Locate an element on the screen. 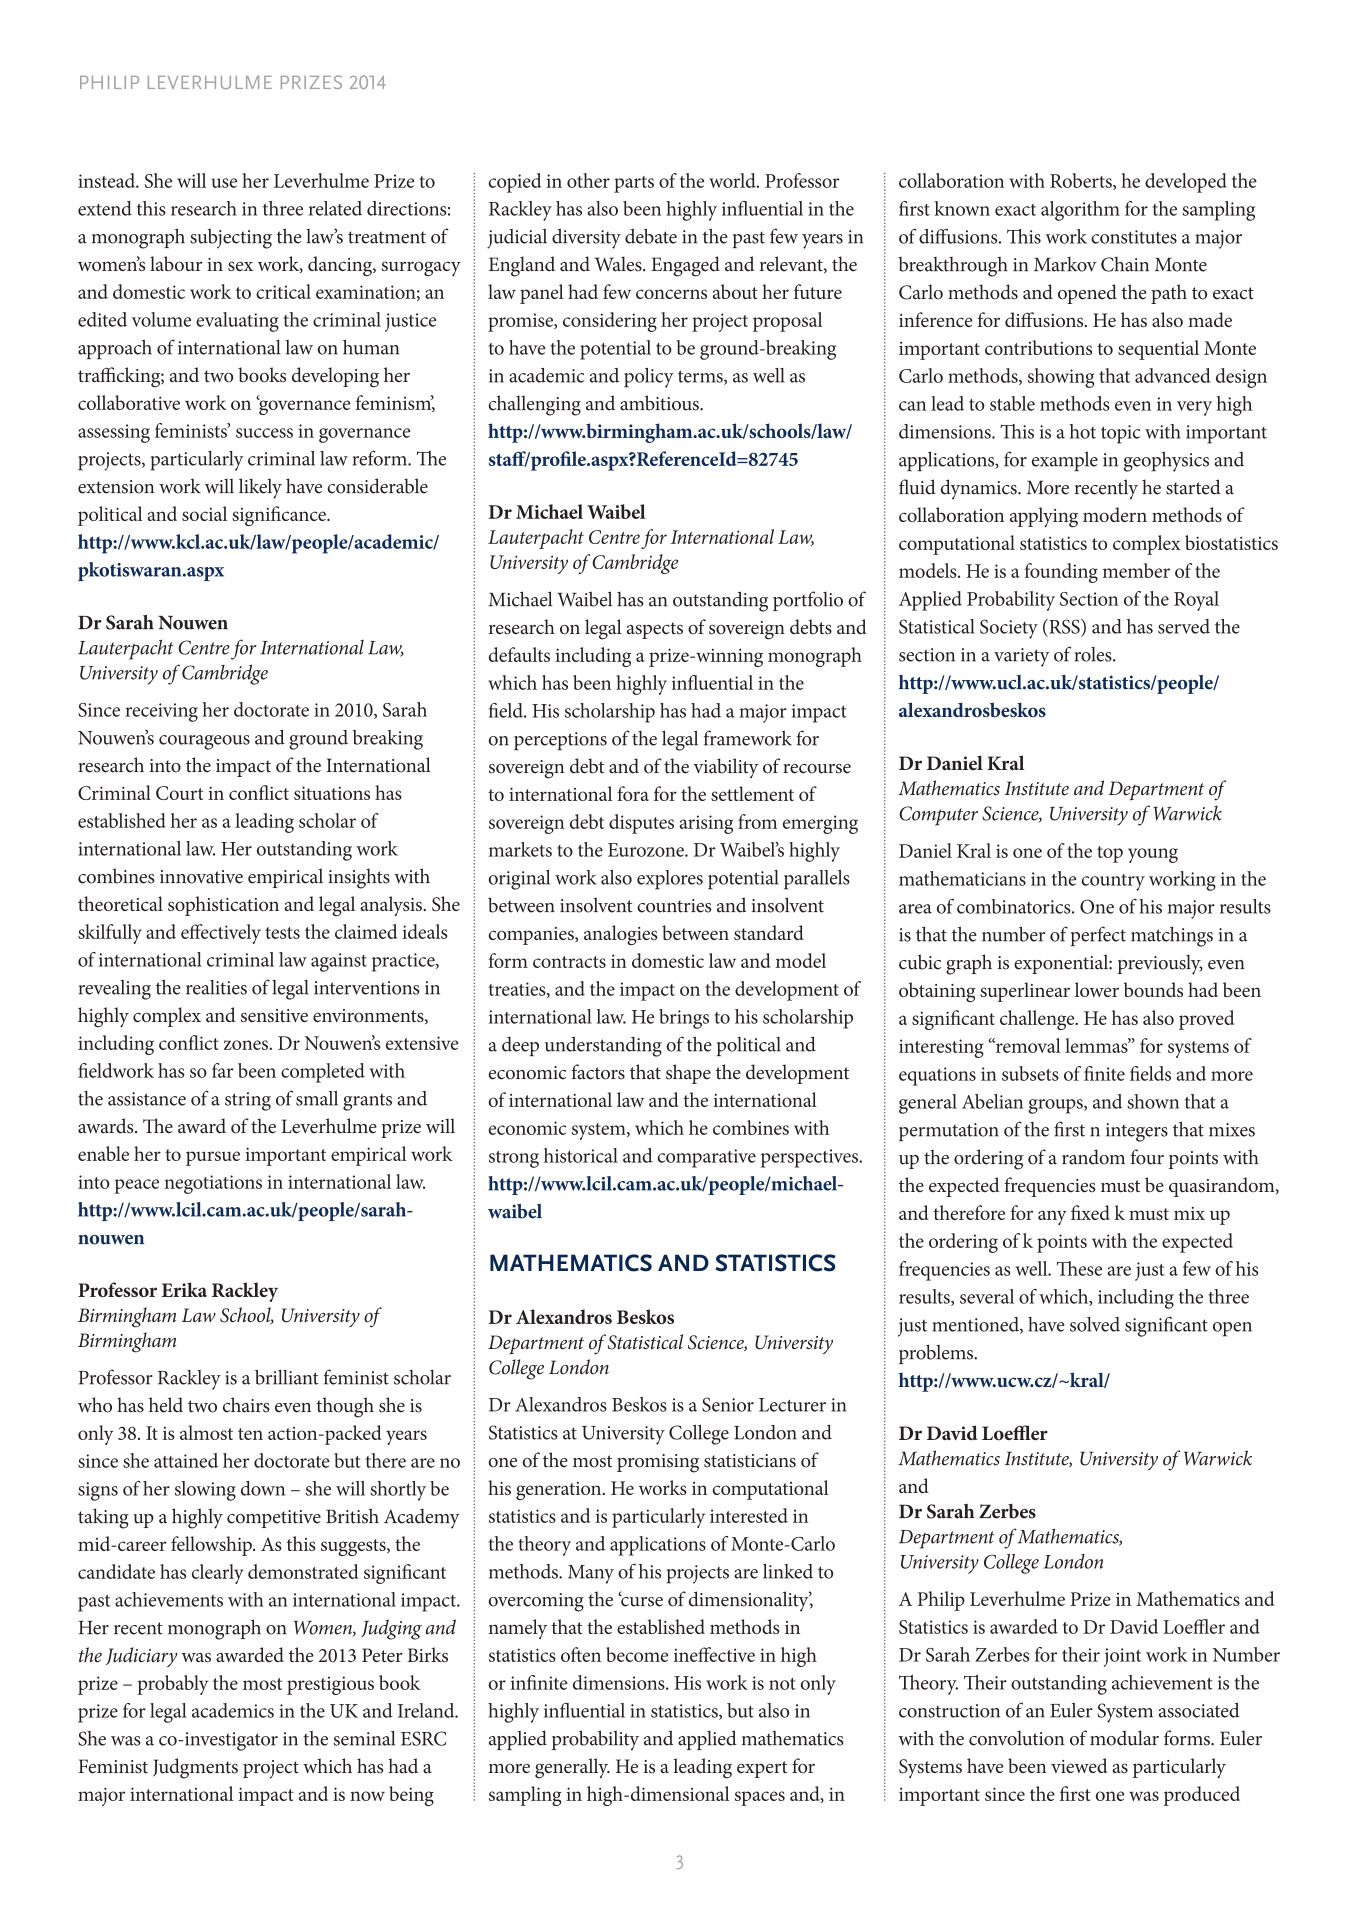  These is located at coordinates (1079, 1268).
